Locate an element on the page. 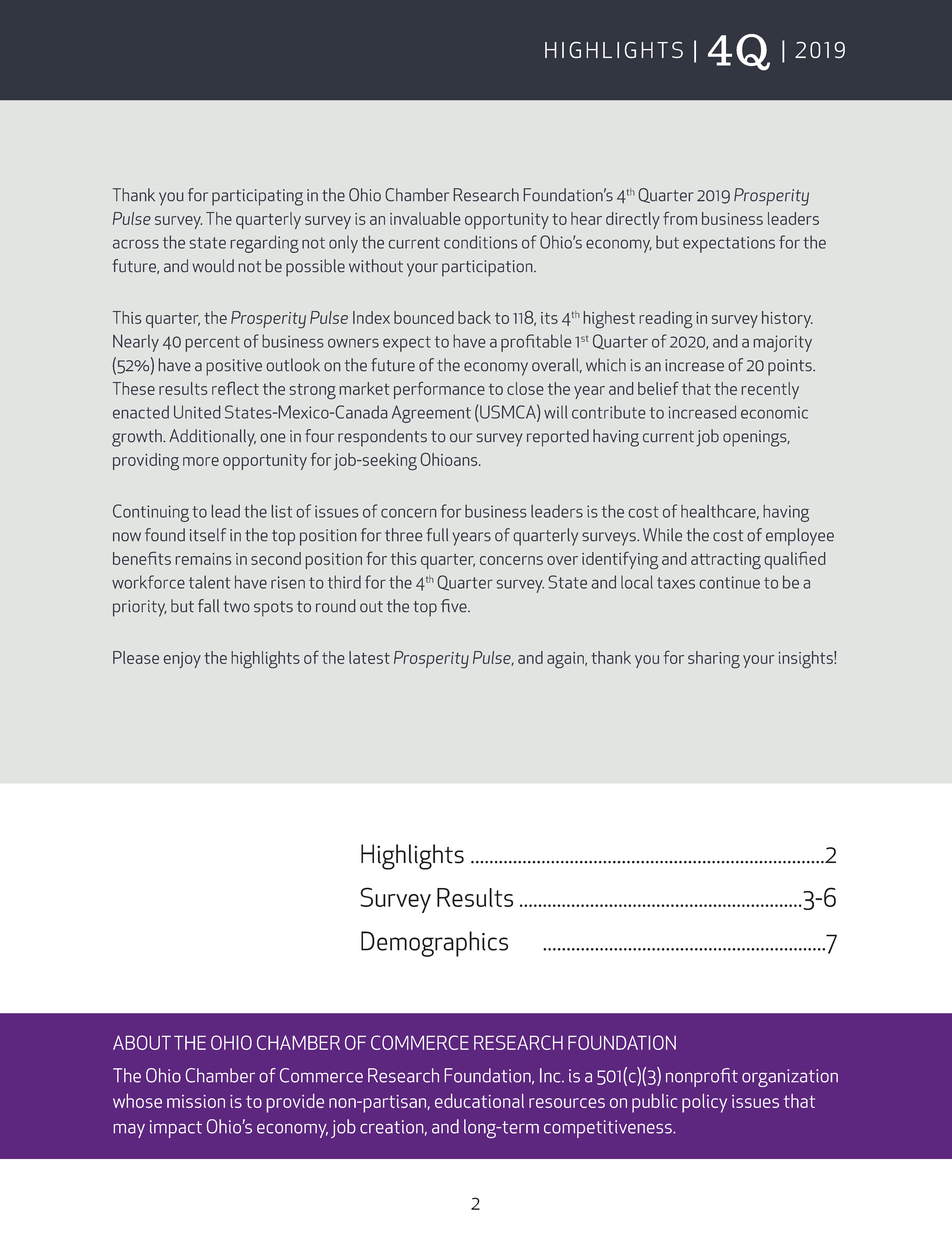  conditions is located at coordinates (480, 242).
